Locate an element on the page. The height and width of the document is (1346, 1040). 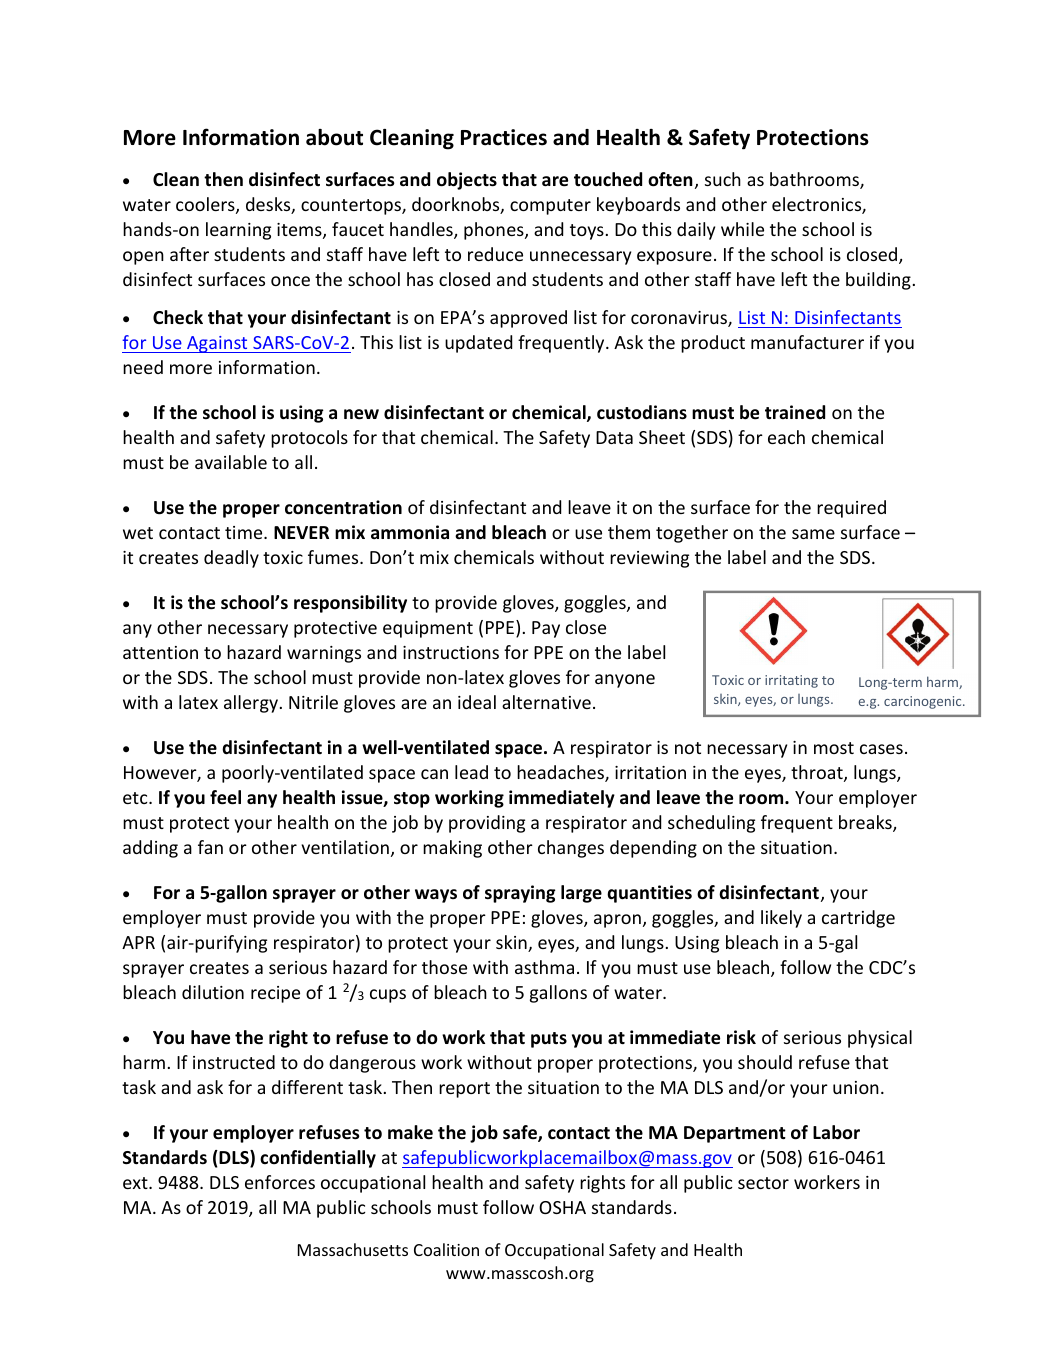
Practices is located at coordinates (504, 137).
